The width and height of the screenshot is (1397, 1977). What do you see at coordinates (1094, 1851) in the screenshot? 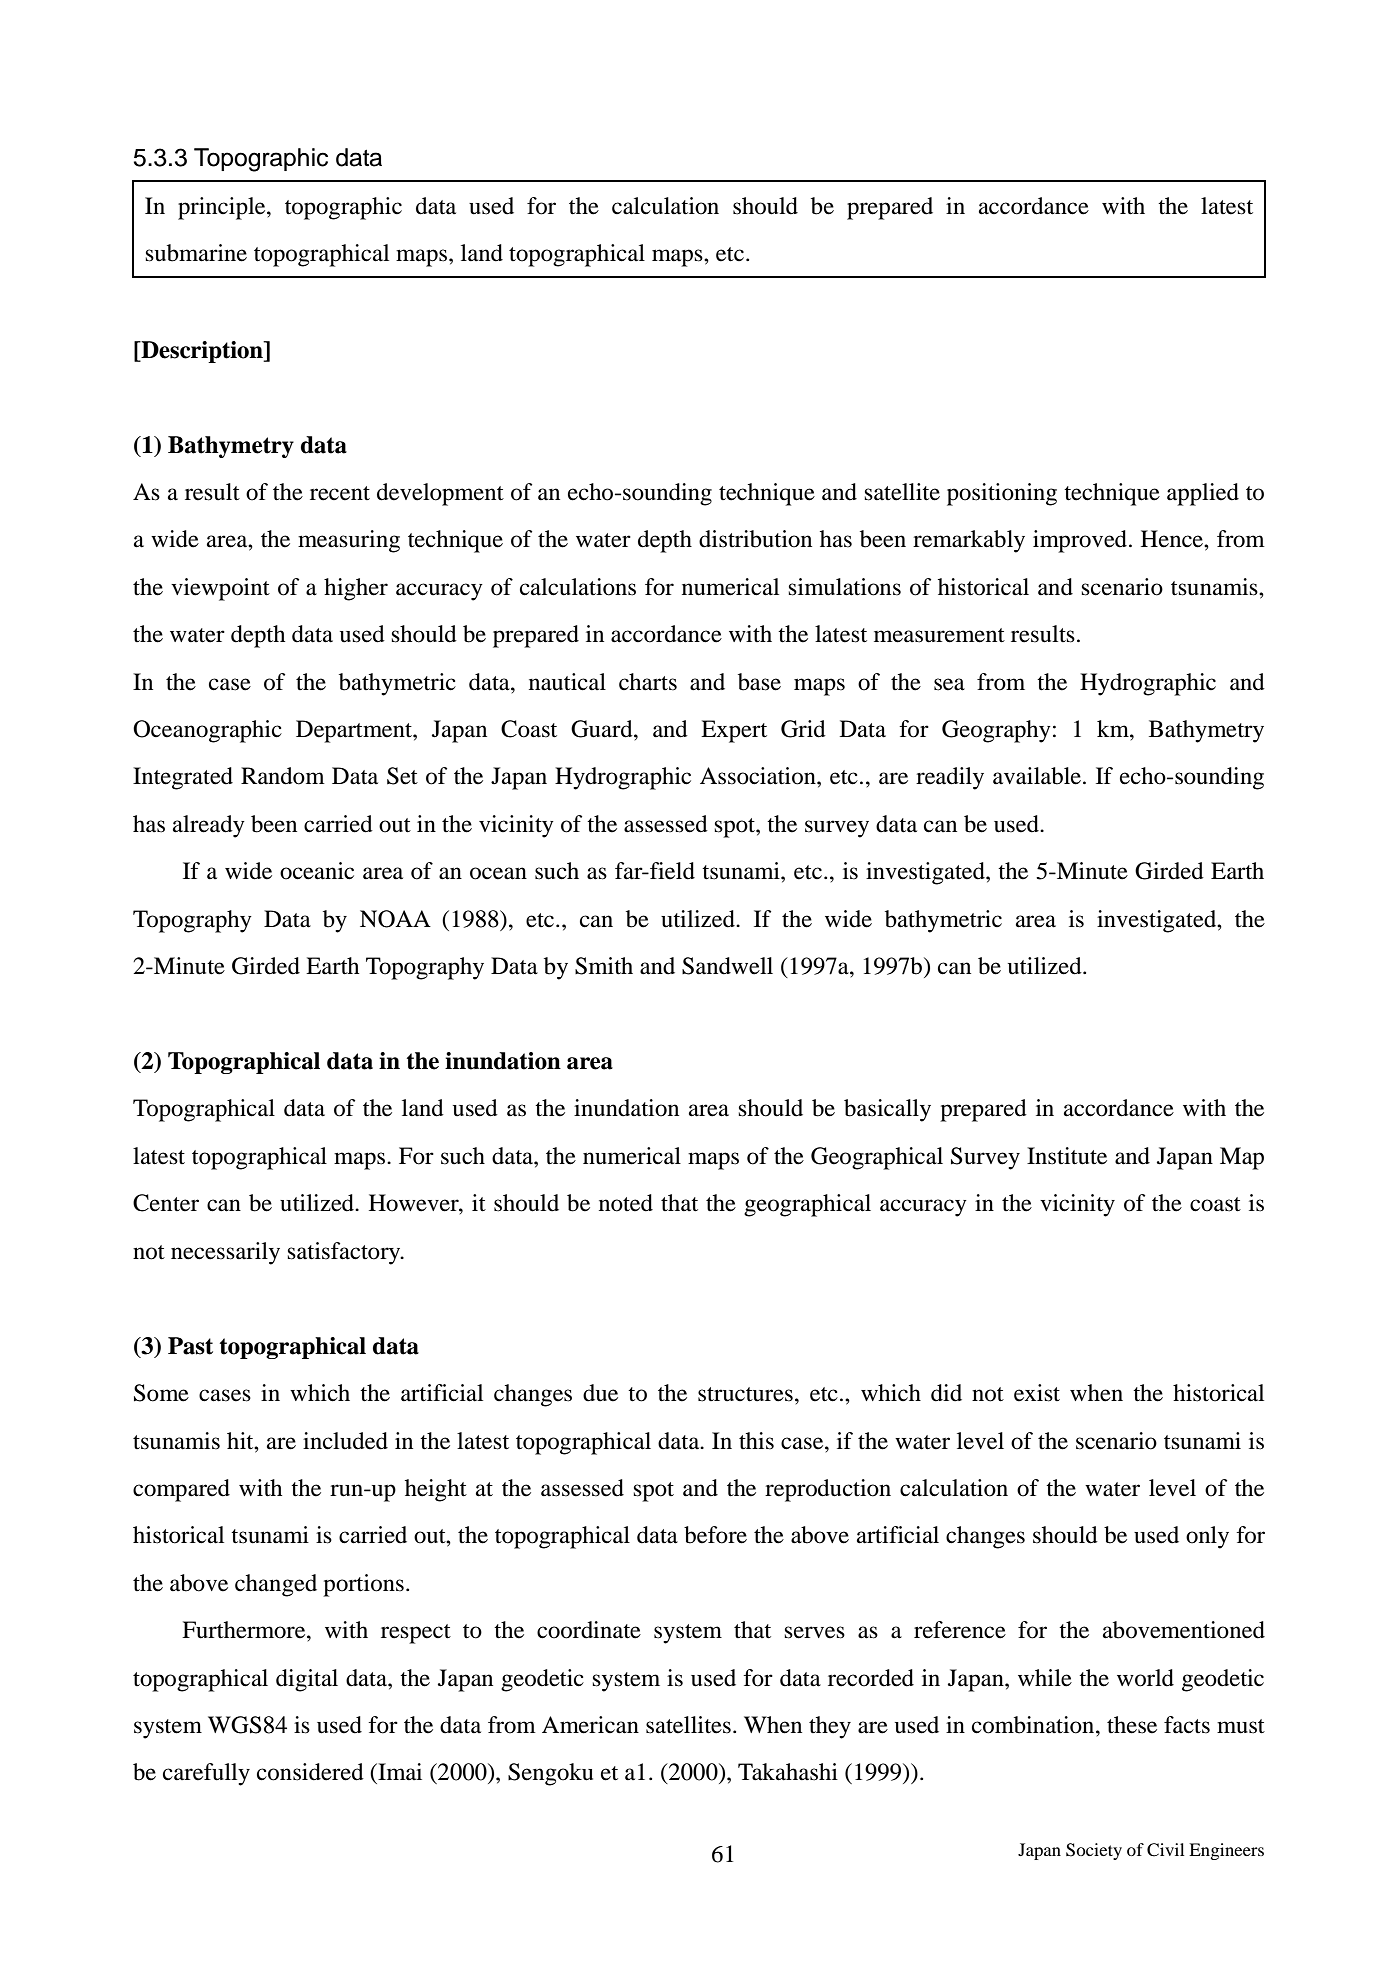
I see `Society` at bounding box center [1094, 1851].
